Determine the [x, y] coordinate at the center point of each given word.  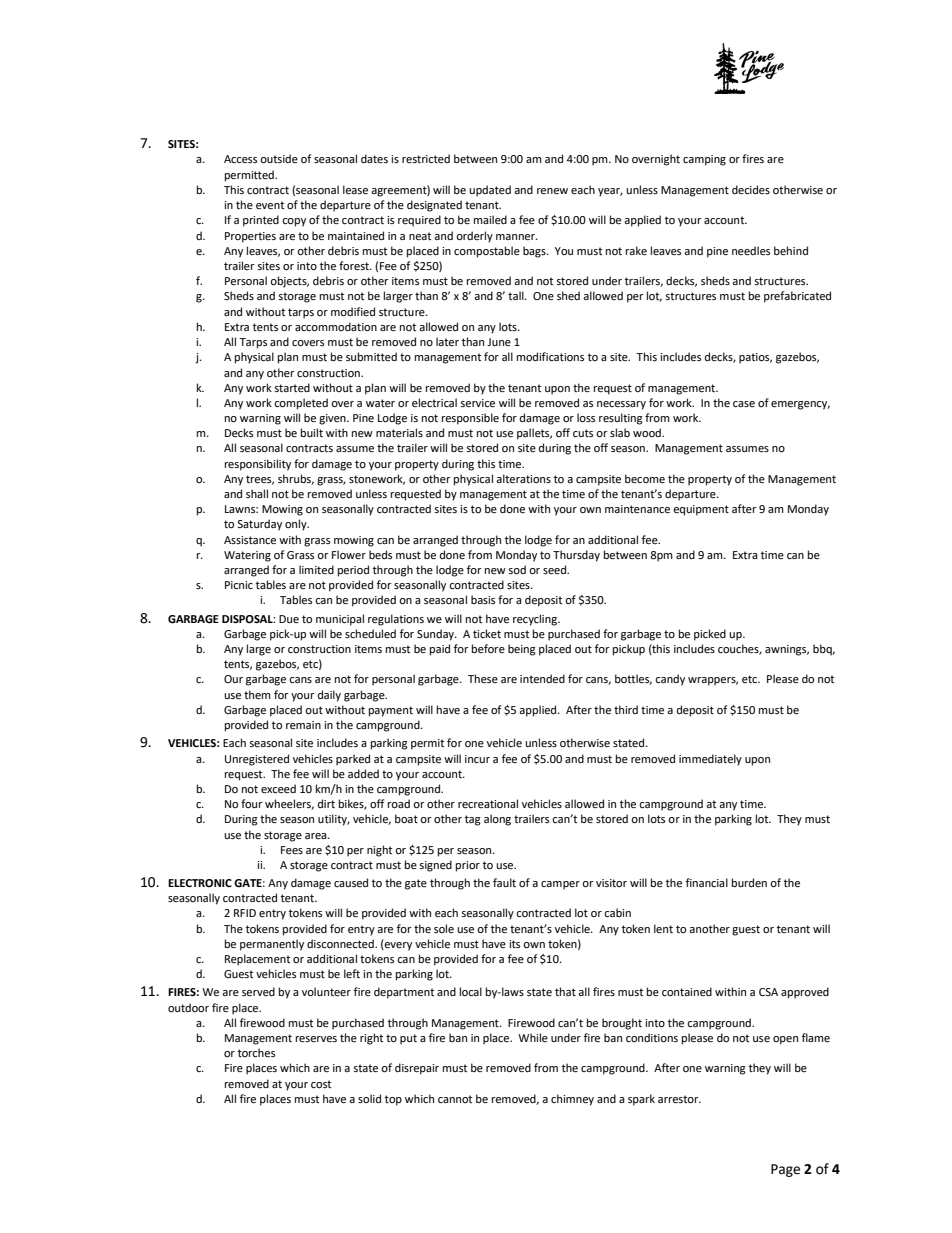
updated [490, 191]
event [270, 205]
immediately [710, 760]
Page [785, 1170]
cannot [455, 1099]
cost [321, 1084]
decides [751, 190]
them [257, 695]
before [488, 648]
